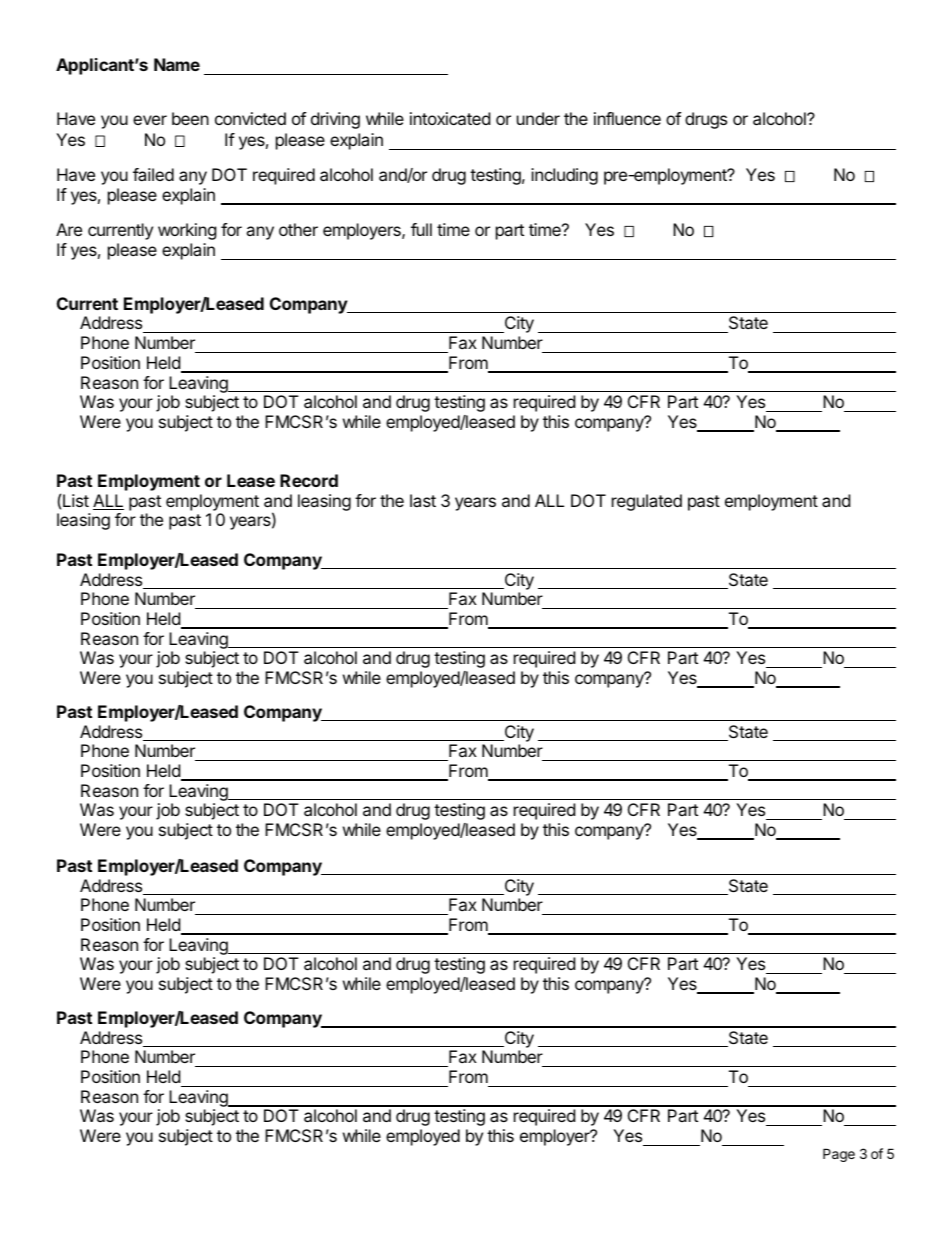 The width and height of the document is (952, 1233). Describe the element at coordinates (76, 500) in the document. I see `List` at that location.
